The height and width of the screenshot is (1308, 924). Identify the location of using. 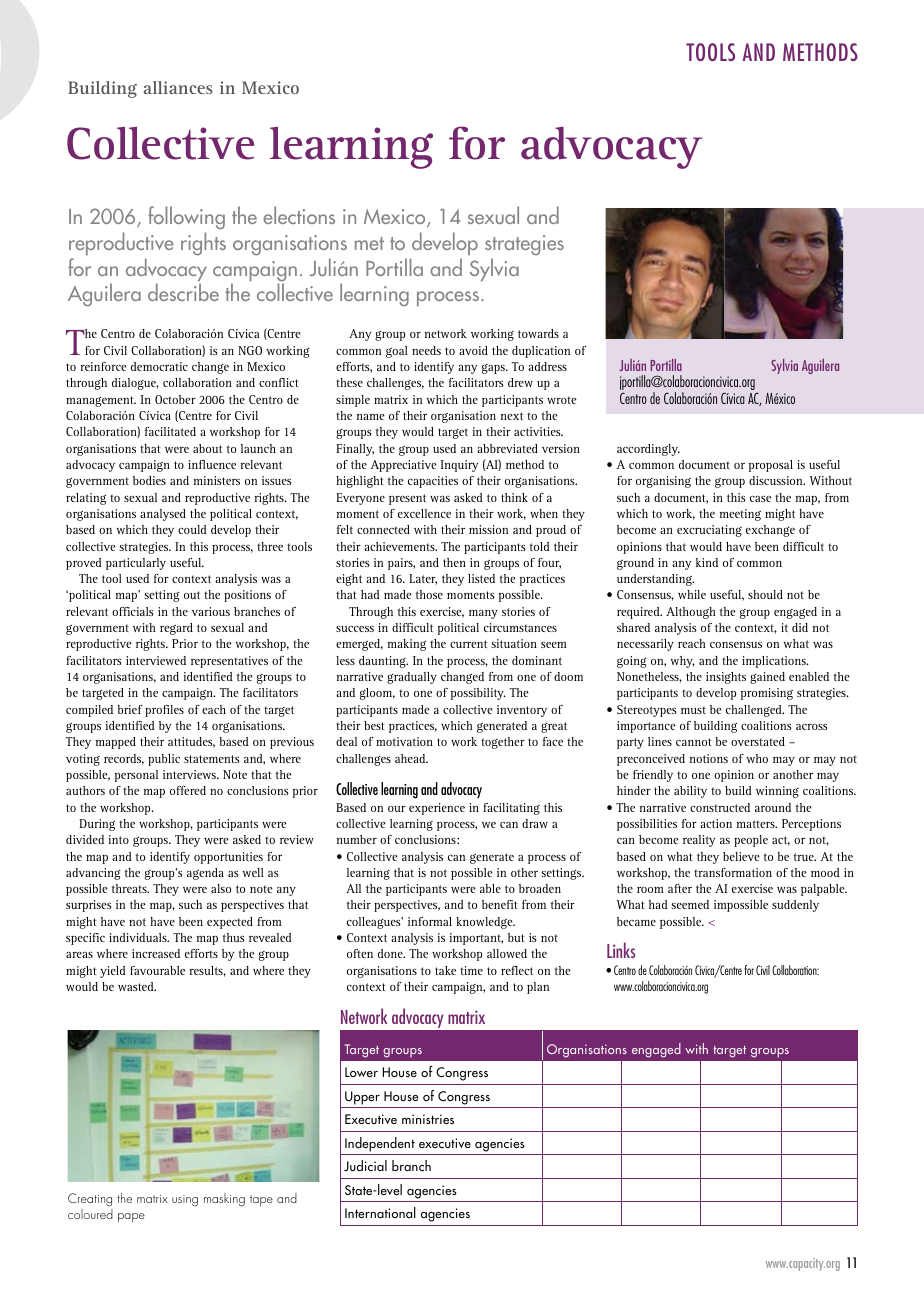
(185, 1201).
